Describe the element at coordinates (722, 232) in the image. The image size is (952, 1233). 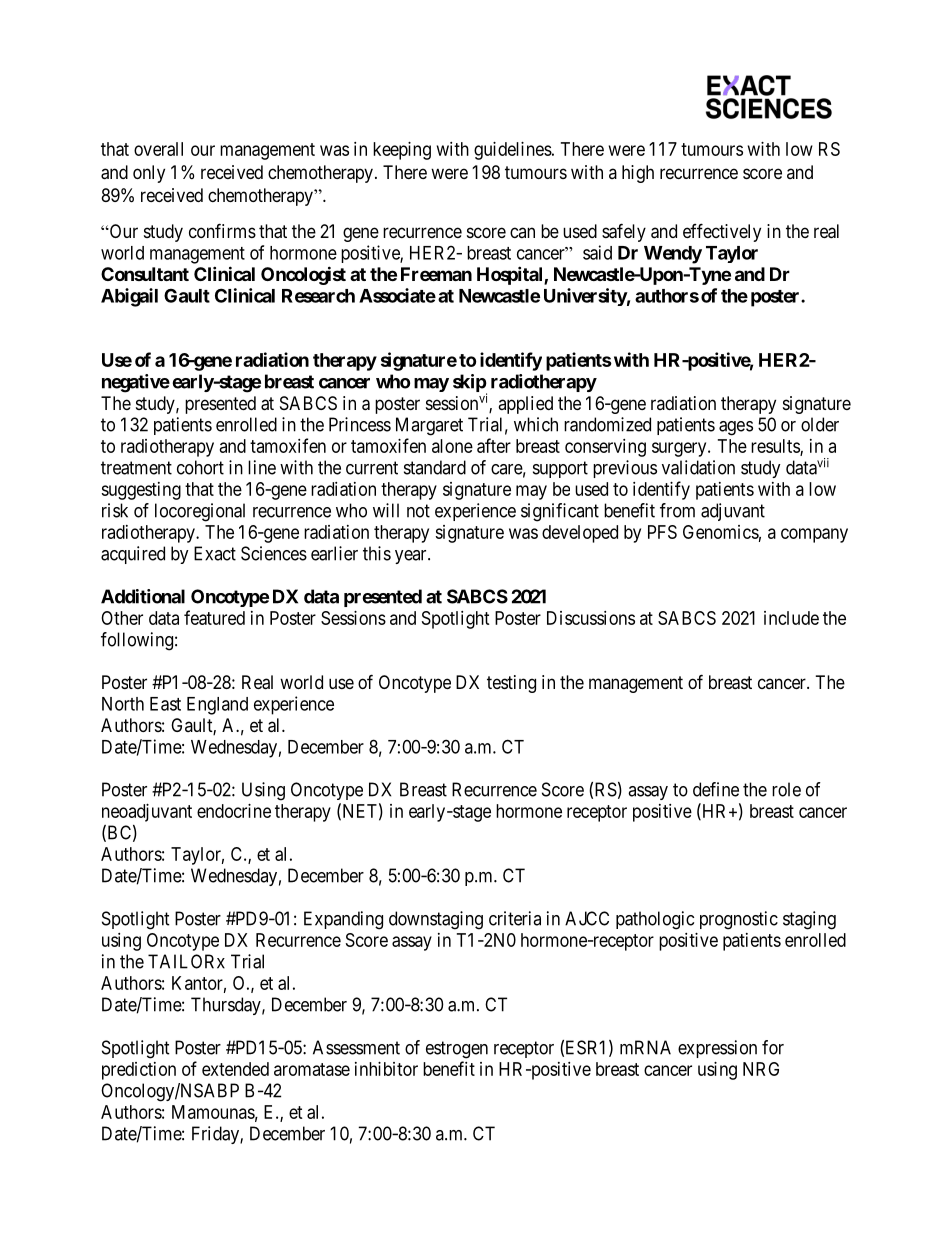
I see `effectively` at that location.
